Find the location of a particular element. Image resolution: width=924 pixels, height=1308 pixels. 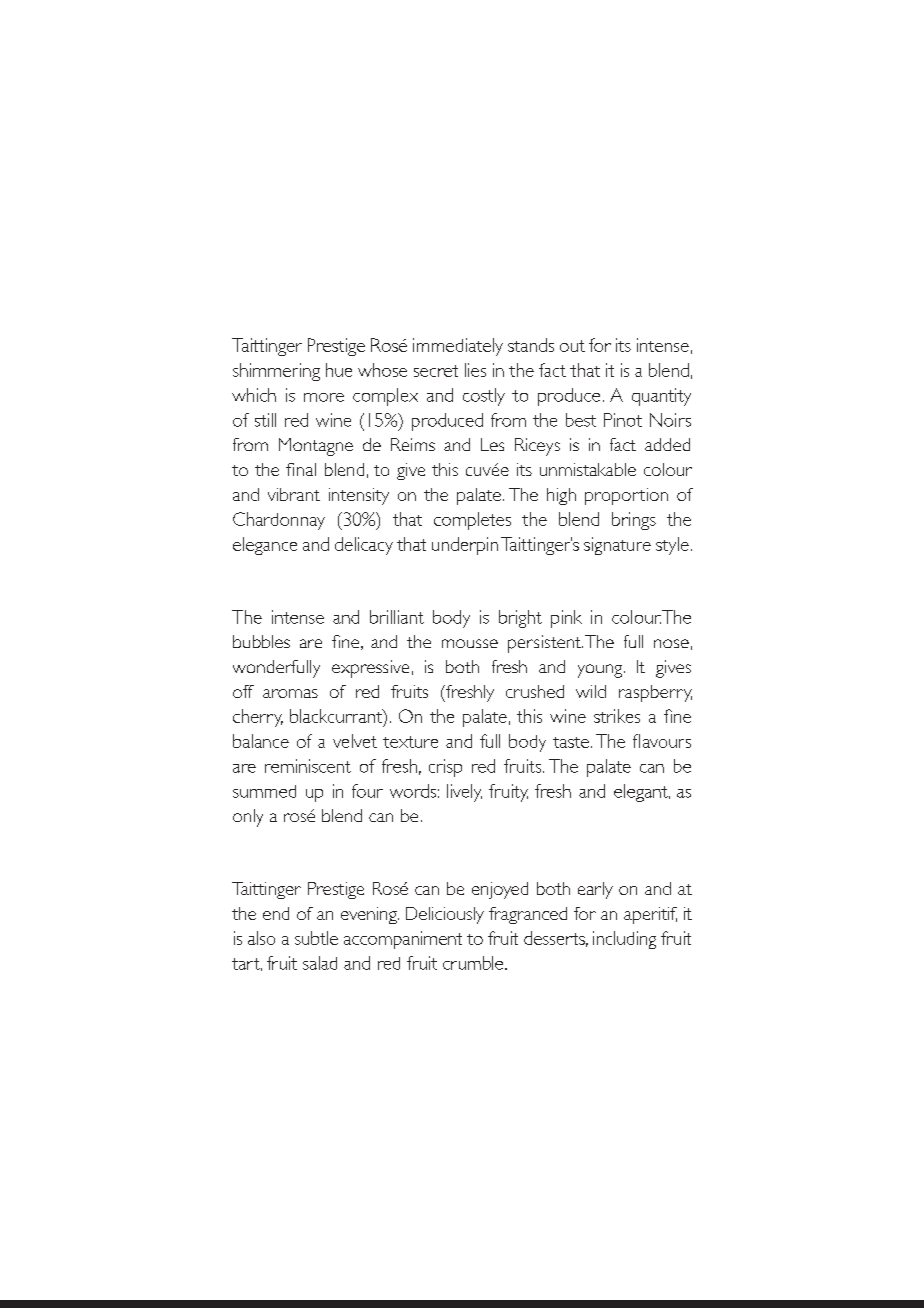

subtle is located at coordinates (316, 938).
